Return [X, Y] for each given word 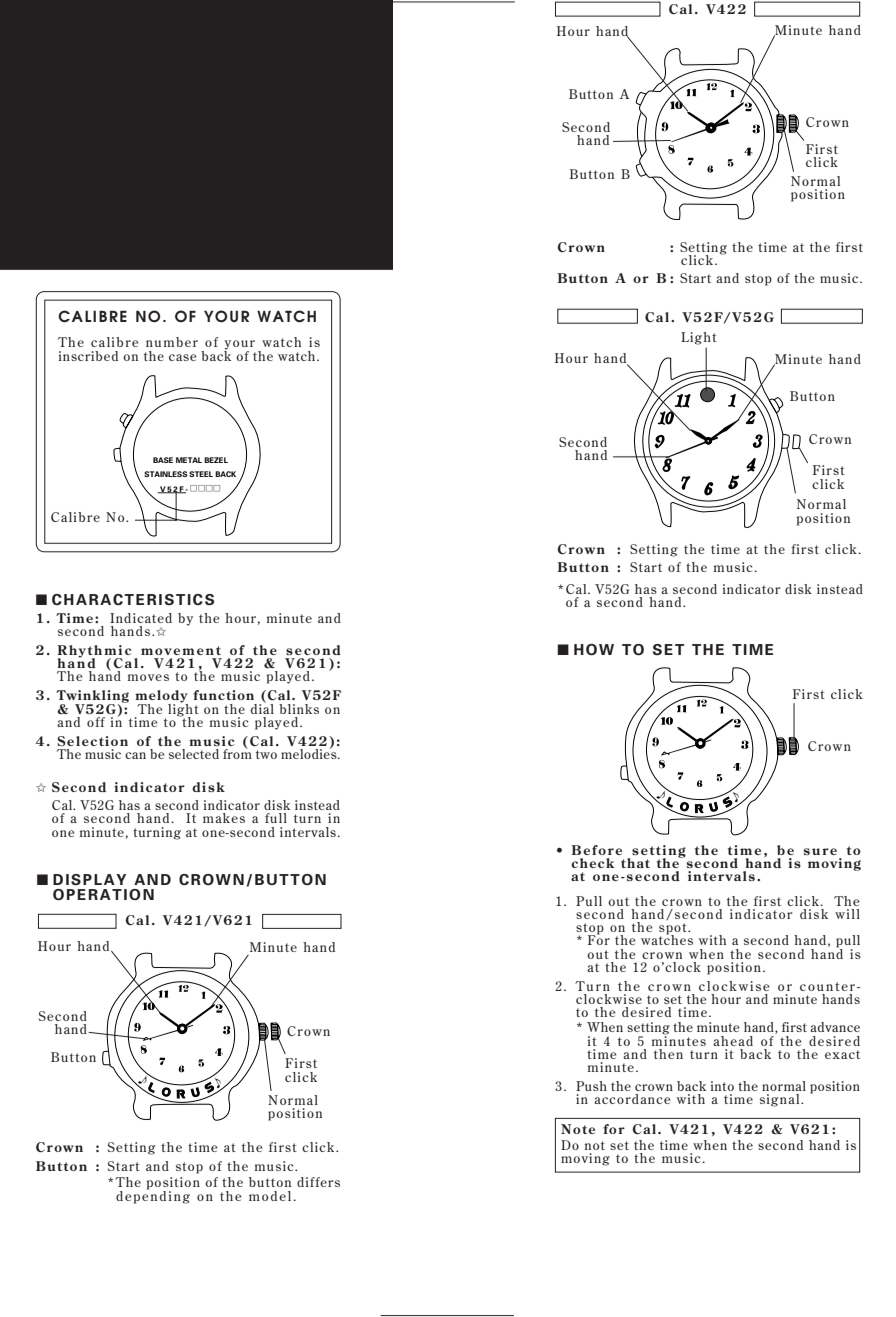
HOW [594, 650]
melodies [310, 752]
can [135, 755]
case [183, 357]
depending [153, 1196]
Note [578, 1129]
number [172, 342]
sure [820, 851]
